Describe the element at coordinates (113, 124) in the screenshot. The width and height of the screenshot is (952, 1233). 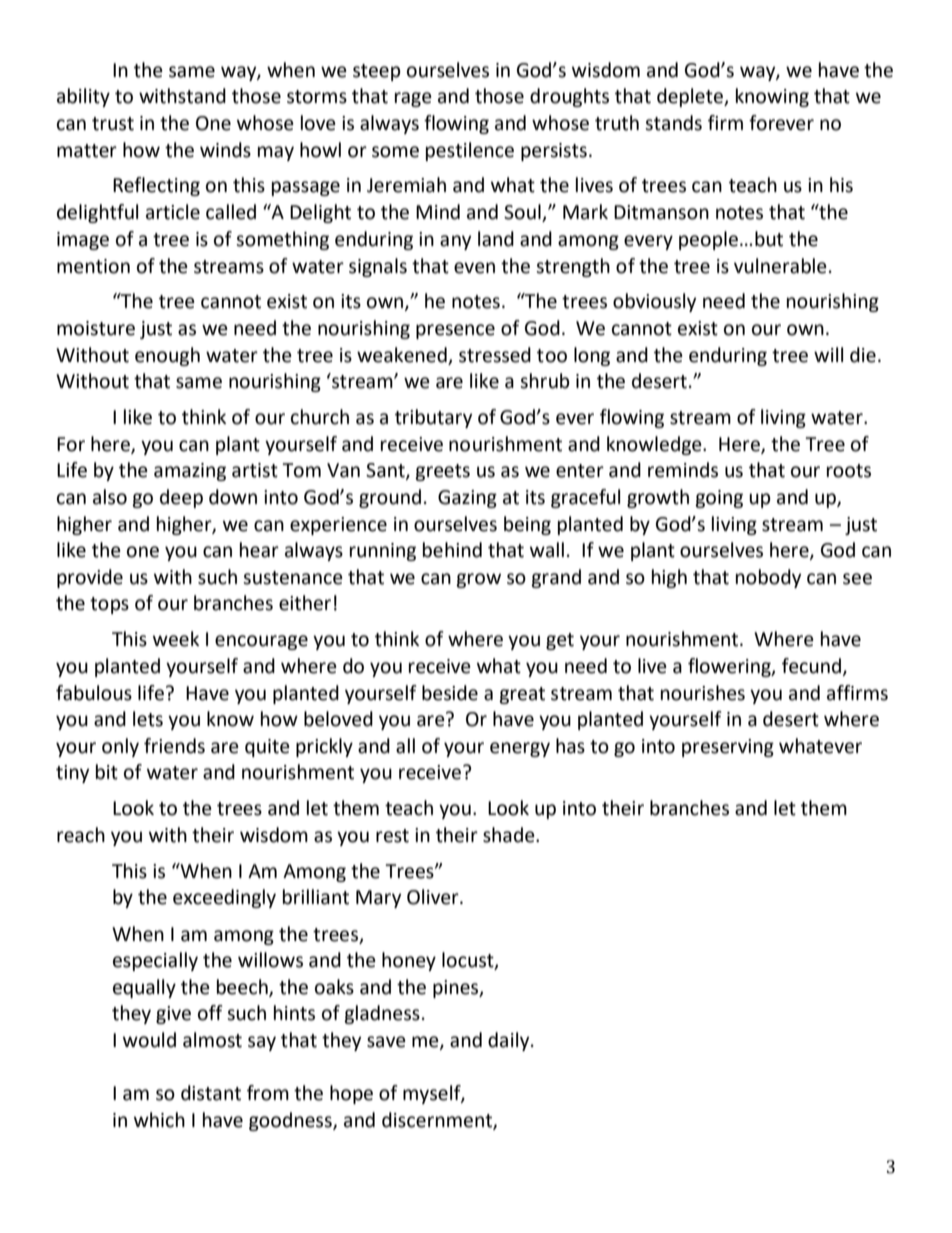
I see `trust` at that location.
